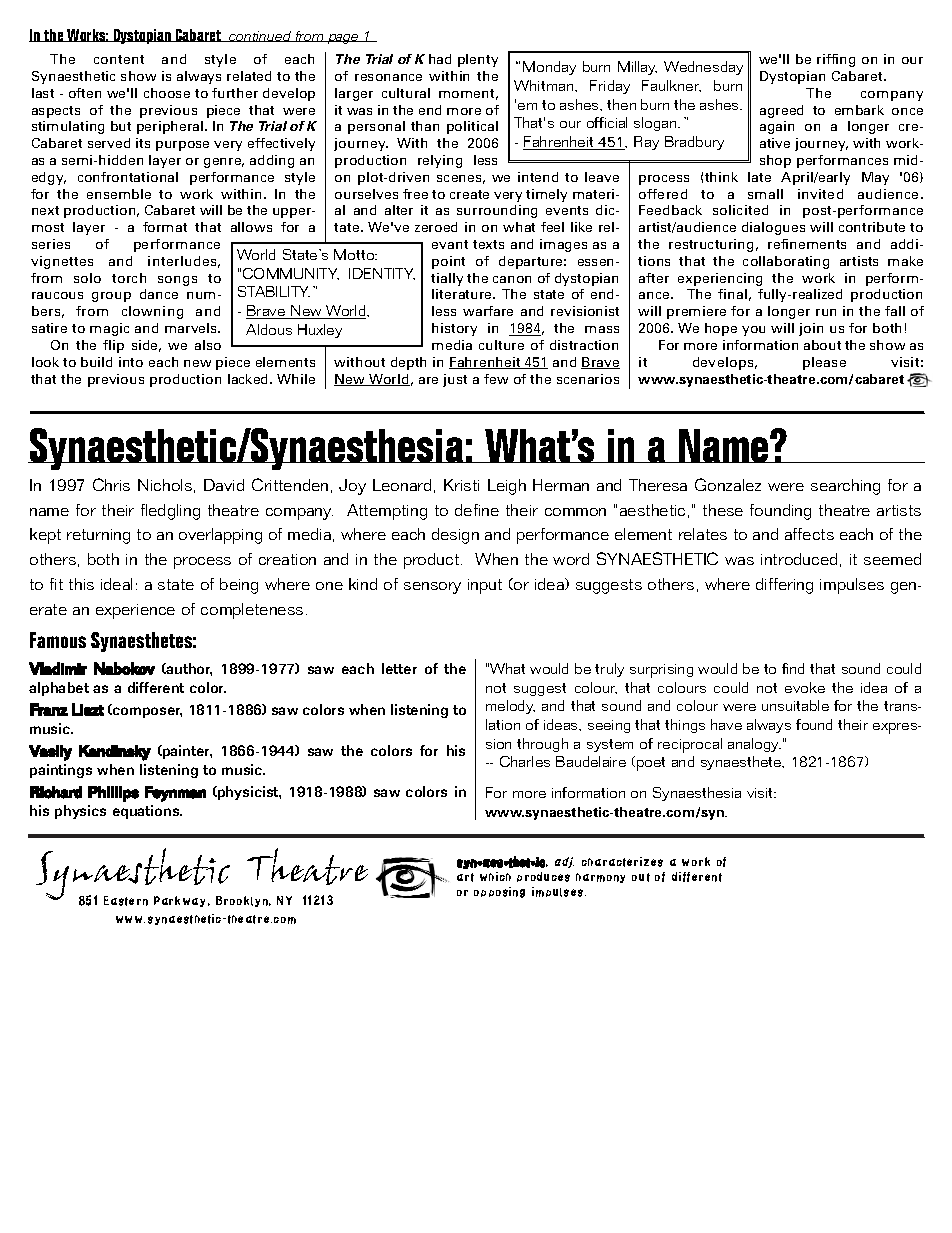 Image resolution: width=952 pixels, height=1233 pixels. I want to click on riffing, so click(836, 60).
